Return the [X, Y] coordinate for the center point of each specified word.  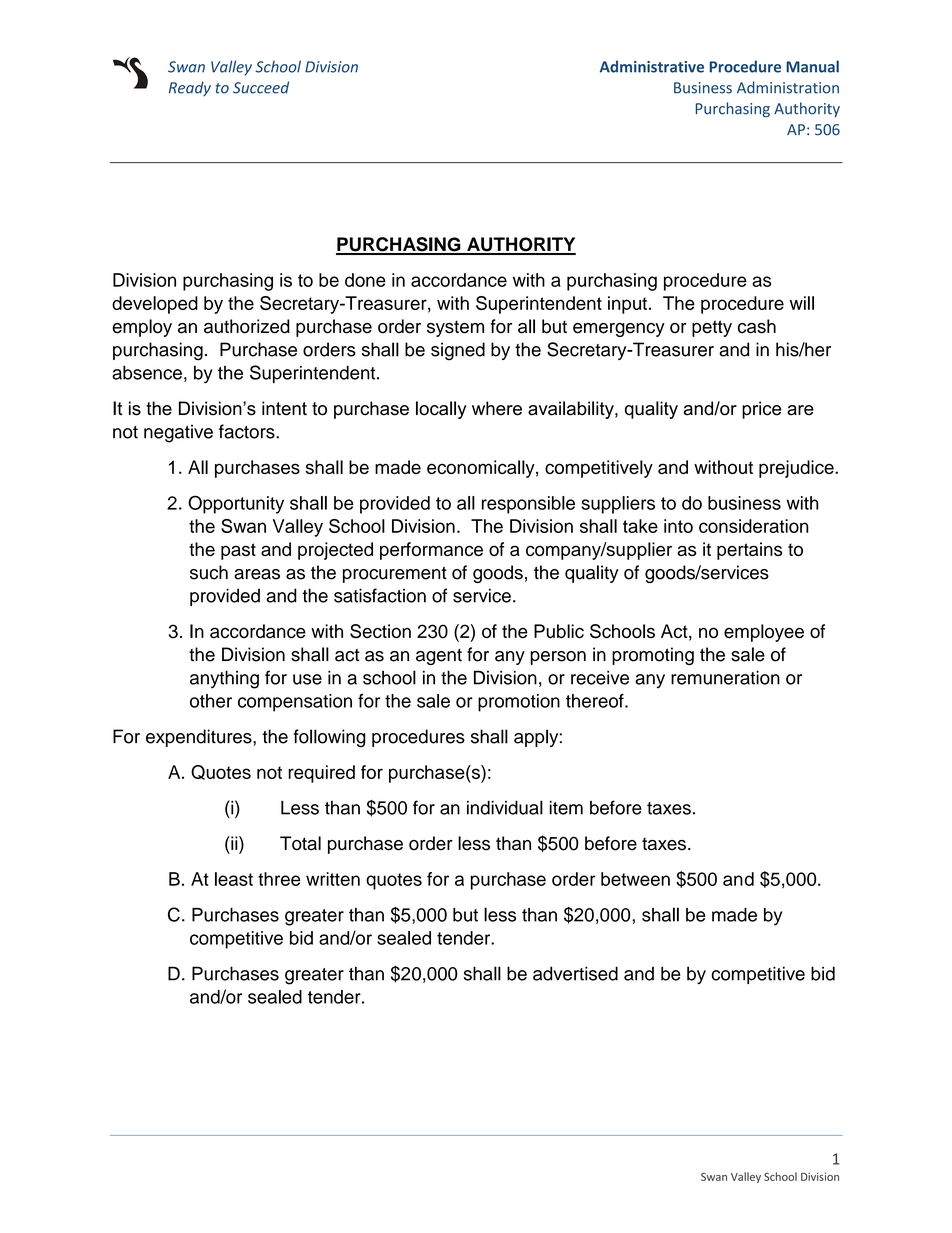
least [234, 879]
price [761, 410]
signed [458, 351]
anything [224, 679]
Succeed [261, 87]
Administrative [652, 66]
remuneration [725, 677]
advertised [575, 973]
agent [439, 657]
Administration [788, 87]
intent [284, 408]
